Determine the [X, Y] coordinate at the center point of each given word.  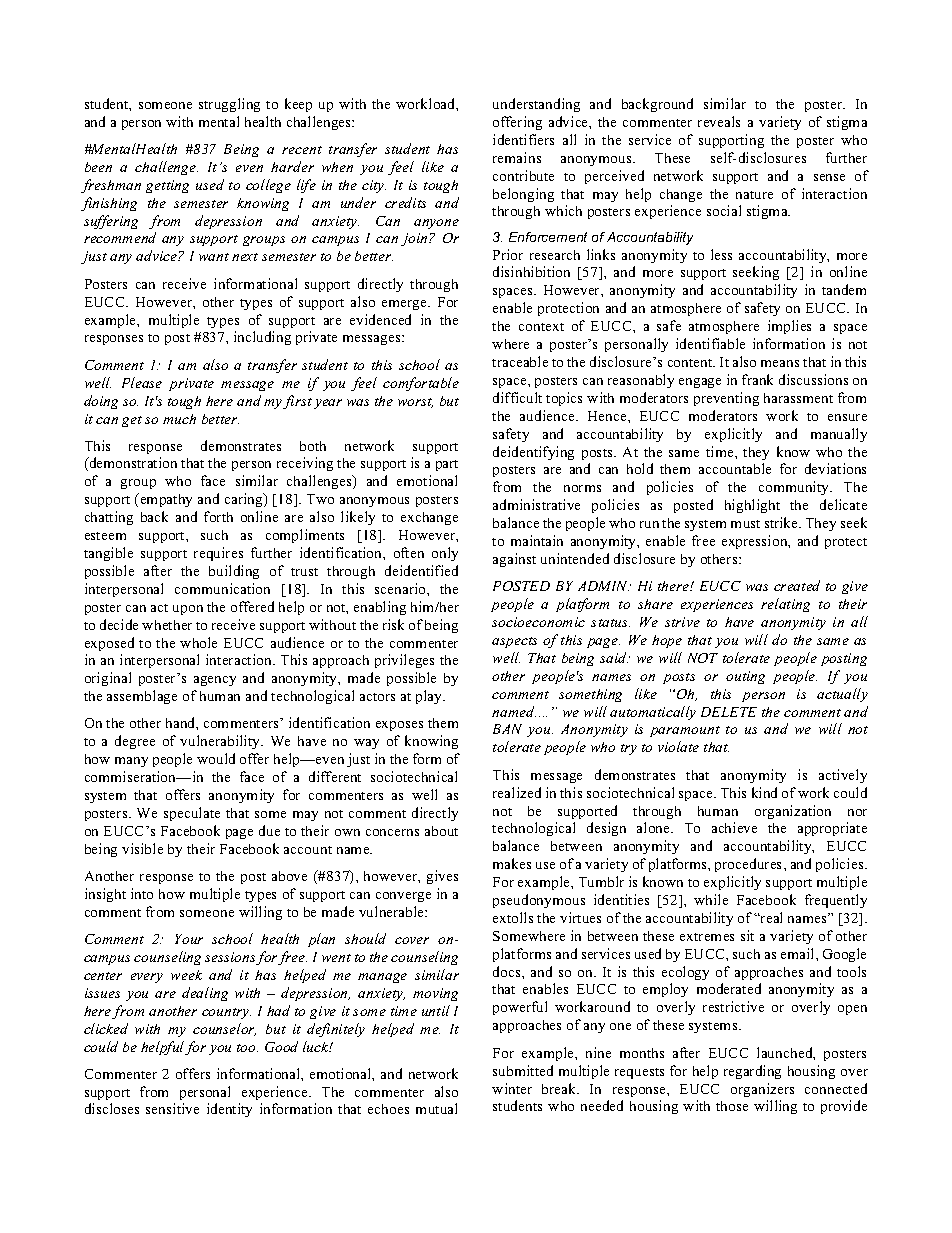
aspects [514, 642]
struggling [229, 105]
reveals [719, 121]
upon [188, 610]
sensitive [172, 1108]
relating [785, 605]
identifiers [523, 139]
